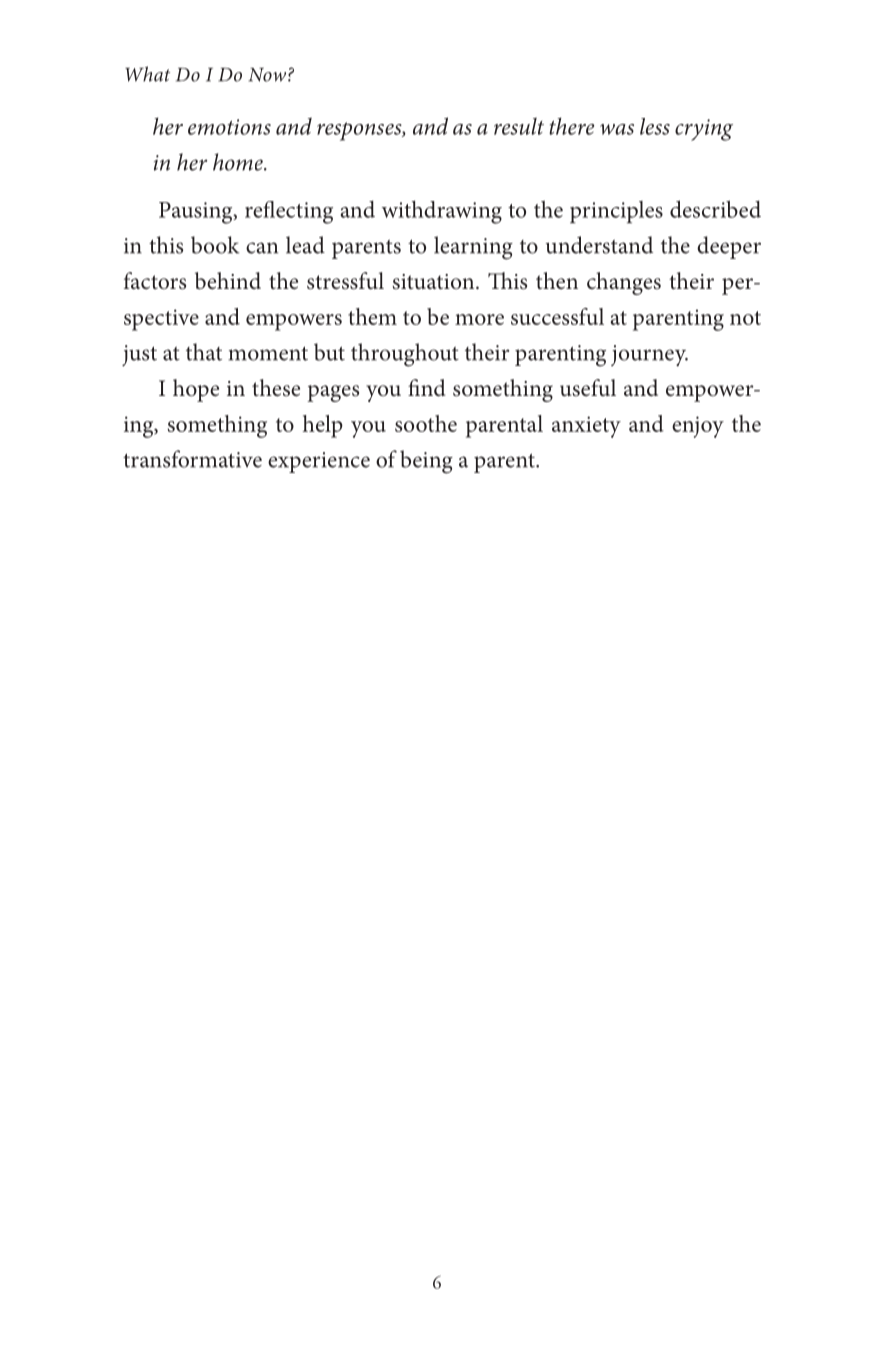 The image size is (896, 1366). What do you see at coordinates (228, 281) in the screenshot?
I see `behind` at bounding box center [228, 281].
